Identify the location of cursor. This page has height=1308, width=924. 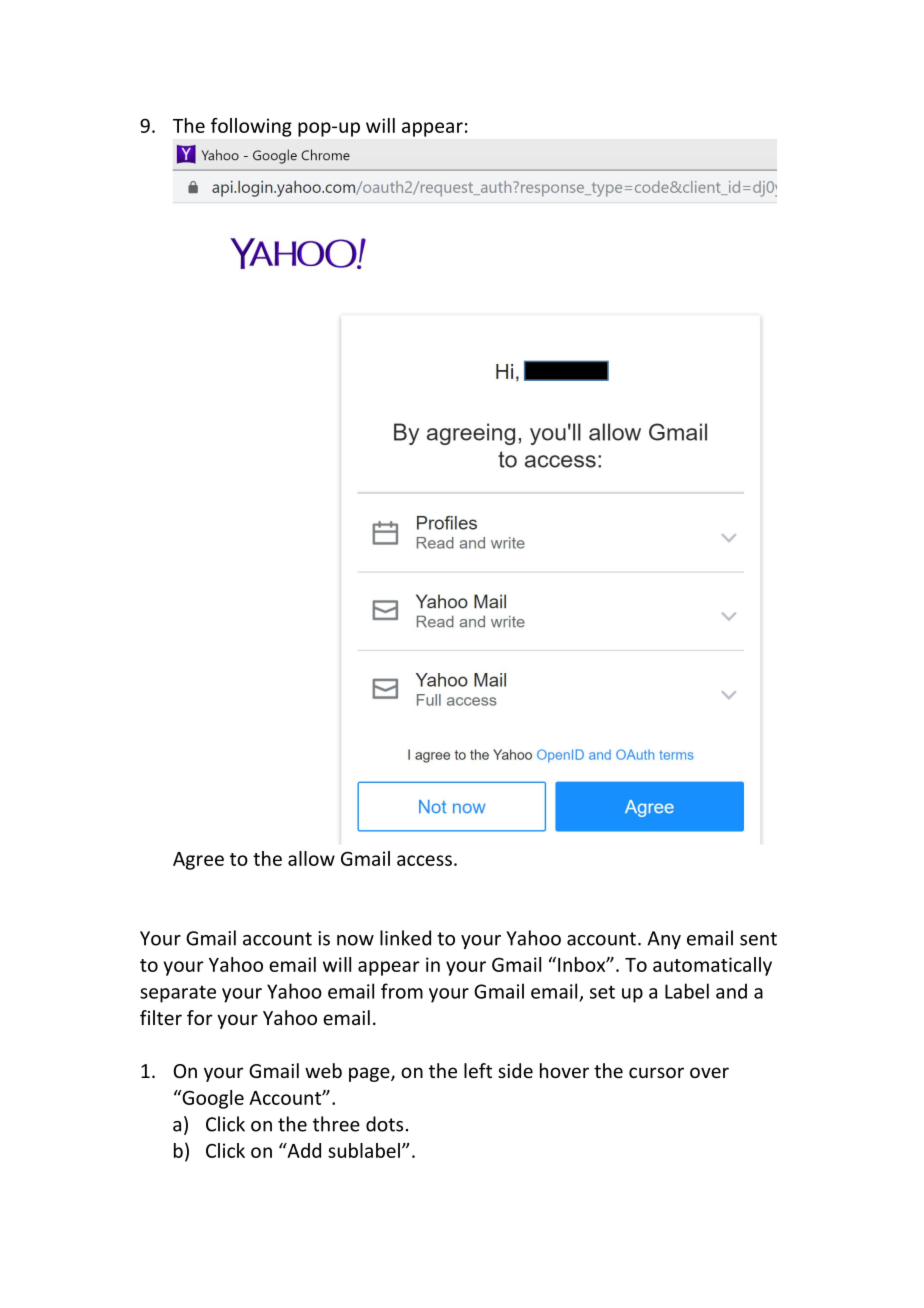
(656, 1072).
